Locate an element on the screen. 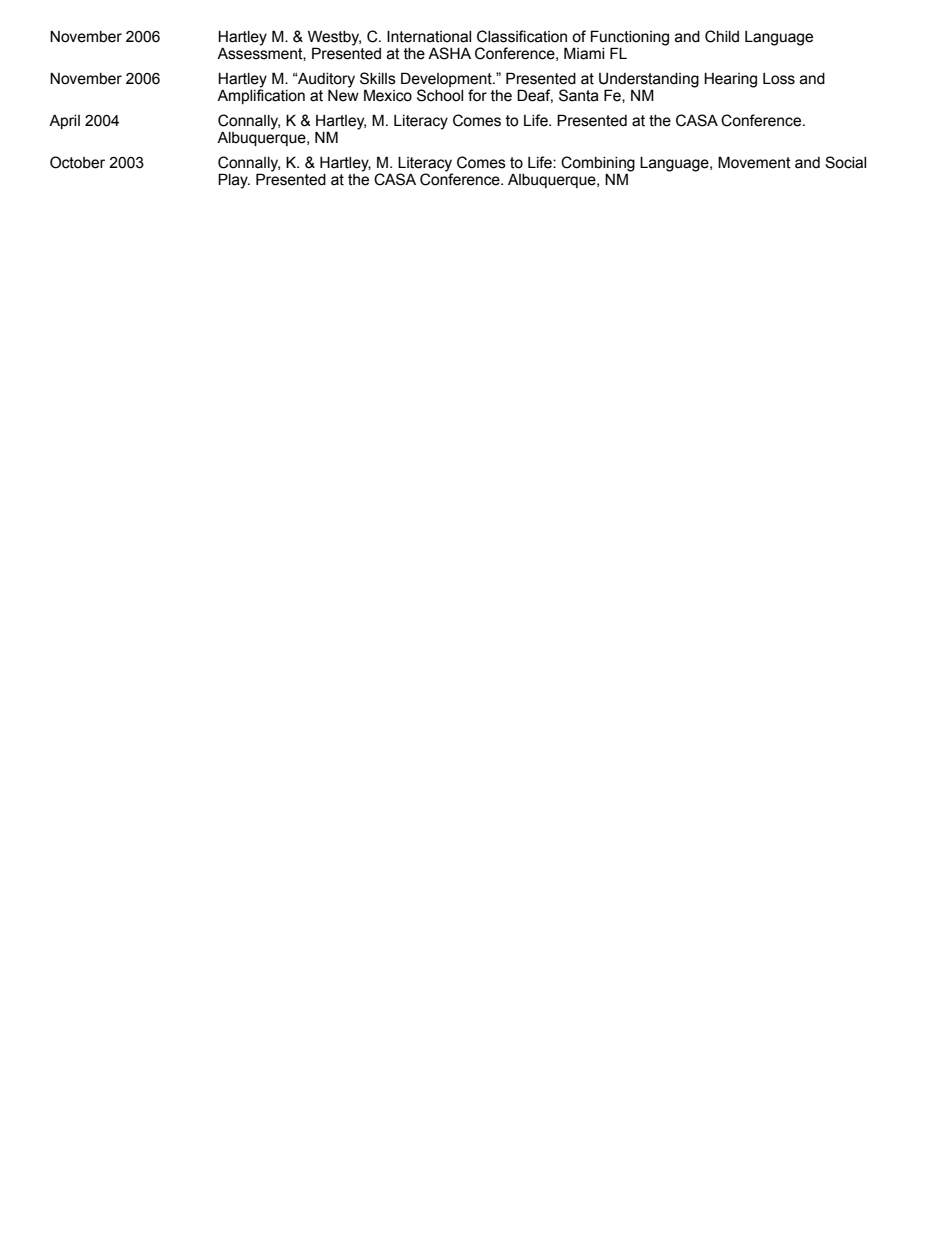  International is located at coordinates (429, 36).
